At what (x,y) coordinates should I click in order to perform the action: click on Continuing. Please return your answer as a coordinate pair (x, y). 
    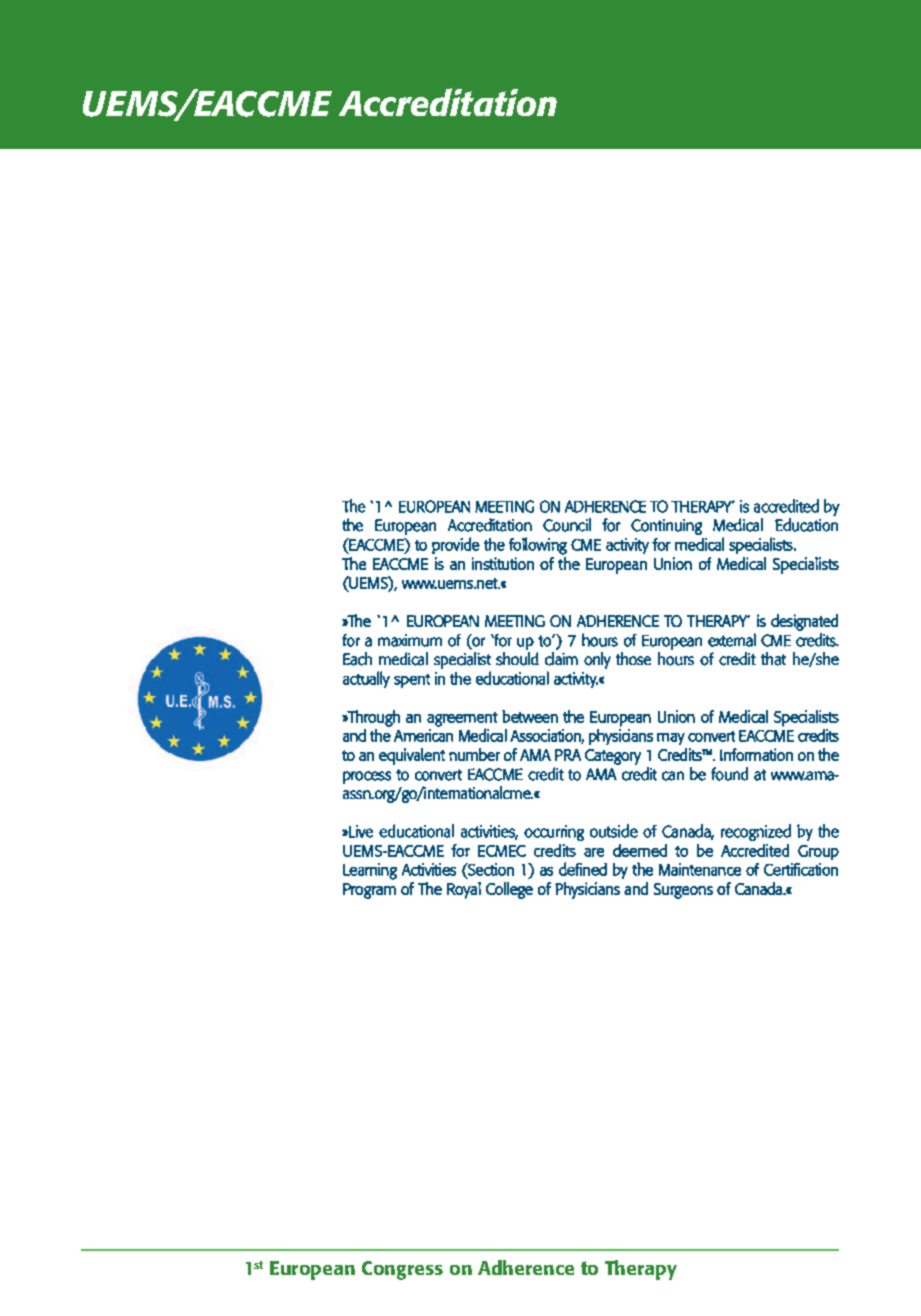
    Looking at the image, I should click on (666, 527).
